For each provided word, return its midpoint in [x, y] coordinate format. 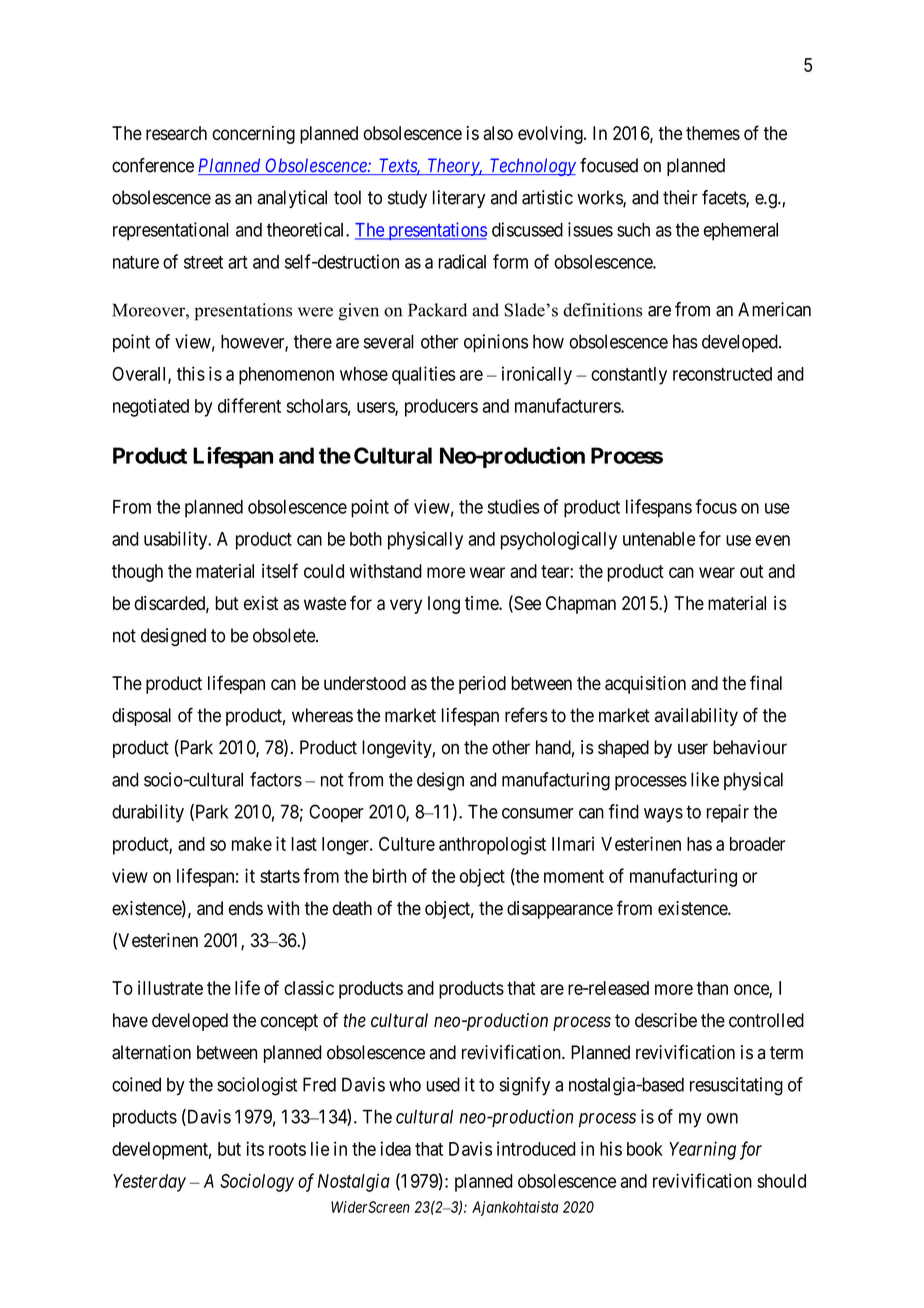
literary [459, 199]
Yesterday [149, 1183]
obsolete [285, 635]
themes [713, 133]
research [176, 133]
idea [396, 1148]
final [766, 682]
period [482, 685]
